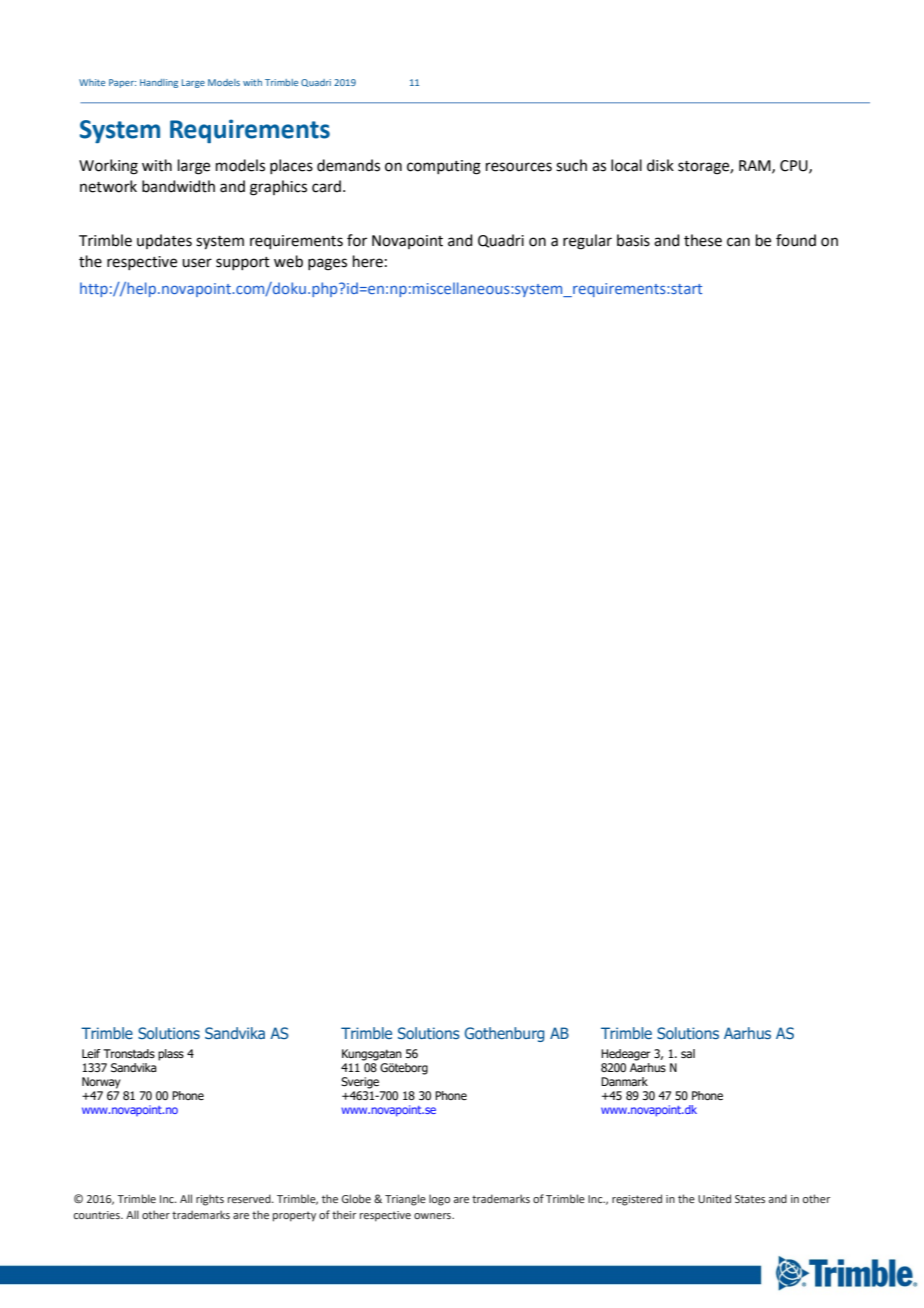 The height and width of the image is (1308, 924). Describe the element at coordinates (243, 263) in the image. I see `support` at that location.
